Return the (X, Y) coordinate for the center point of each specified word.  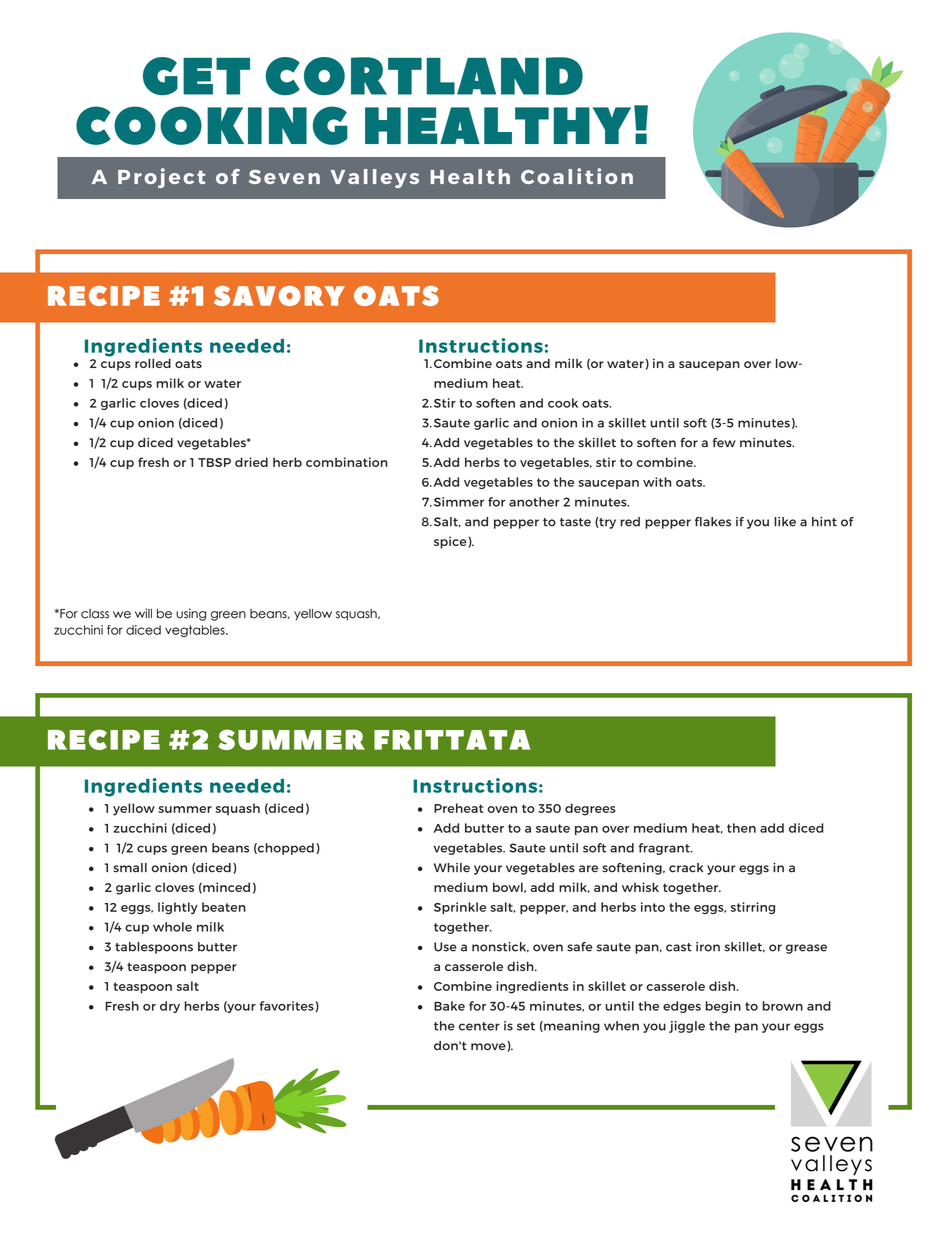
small (130, 868)
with (657, 482)
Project (161, 178)
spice (451, 542)
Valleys (375, 178)
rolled (153, 363)
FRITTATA (452, 740)
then (741, 828)
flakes (713, 522)
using (191, 614)
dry (170, 1007)
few (724, 443)
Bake (449, 1006)
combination (347, 462)
